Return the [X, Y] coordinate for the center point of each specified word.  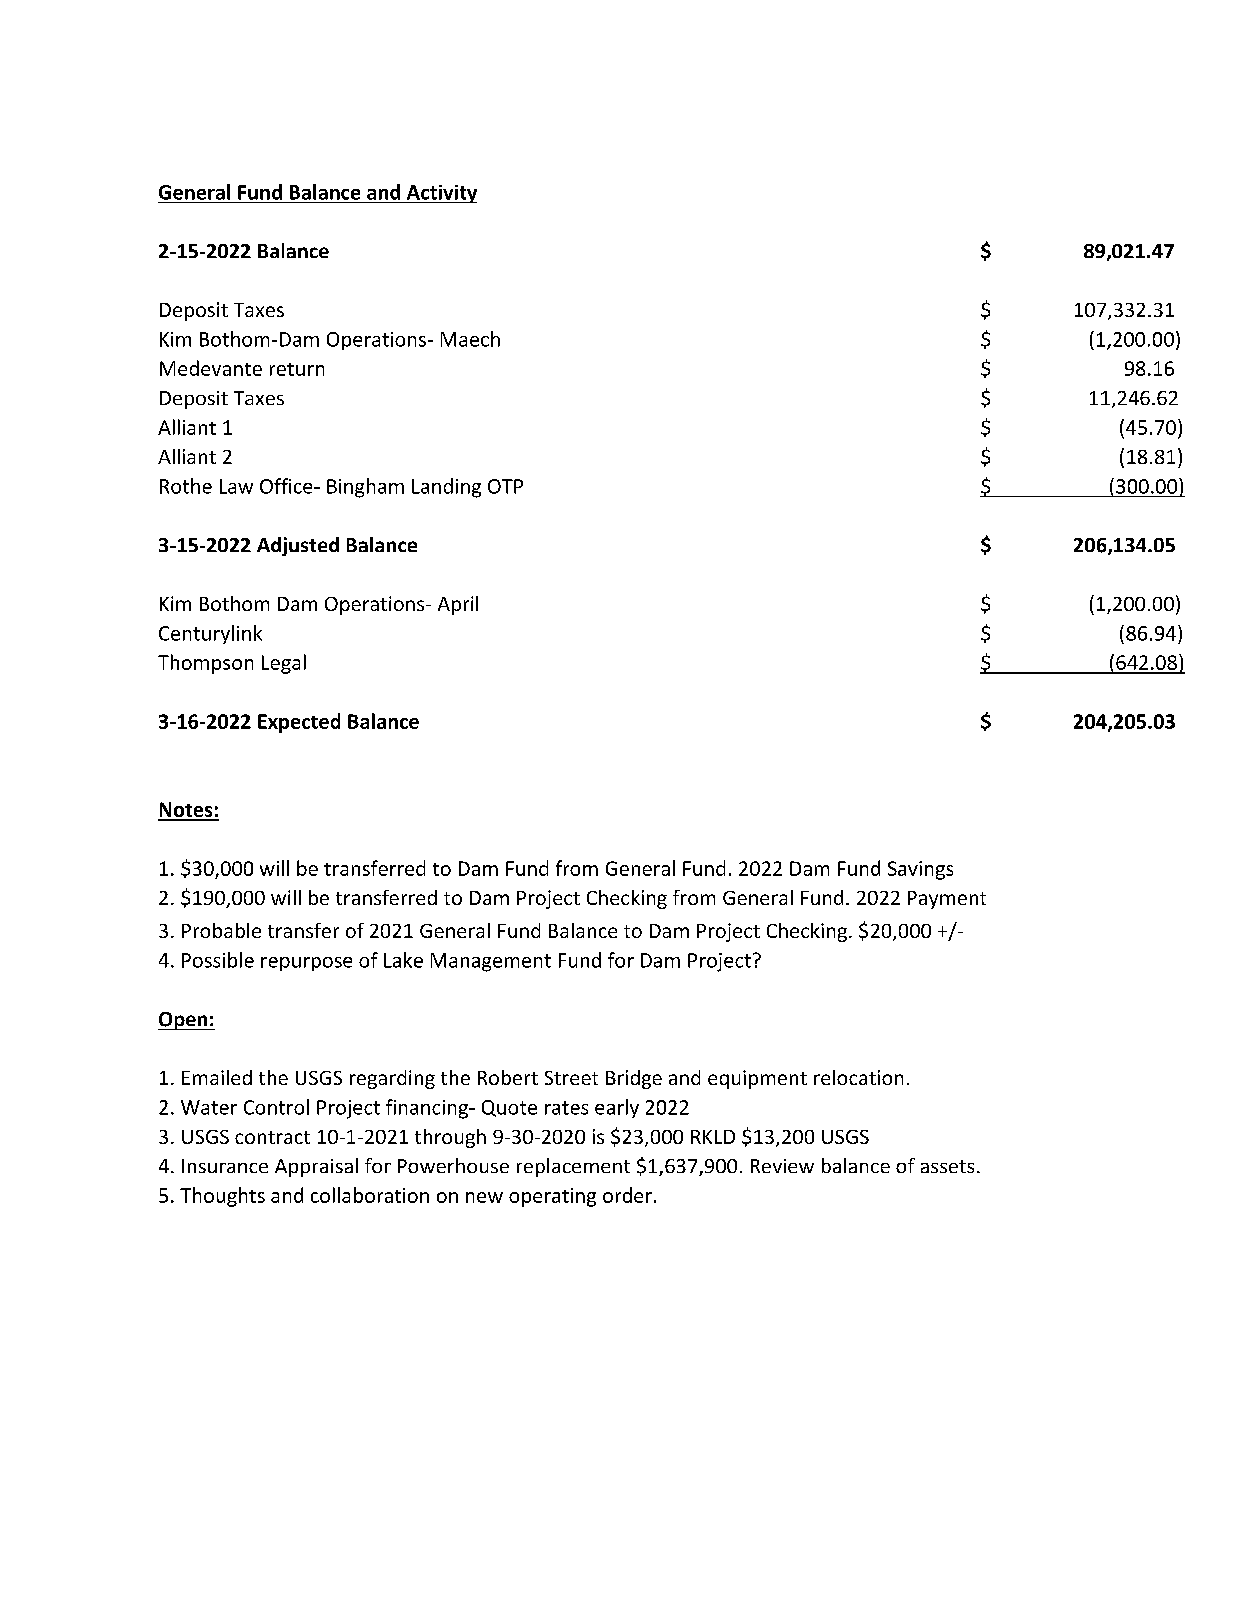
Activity [440, 194]
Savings [920, 870]
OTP [505, 486]
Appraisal [316, 1167]
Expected [299, 723]
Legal [284, 664]
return [297, 369]
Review [782, 1166]
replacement [573, 1167]
